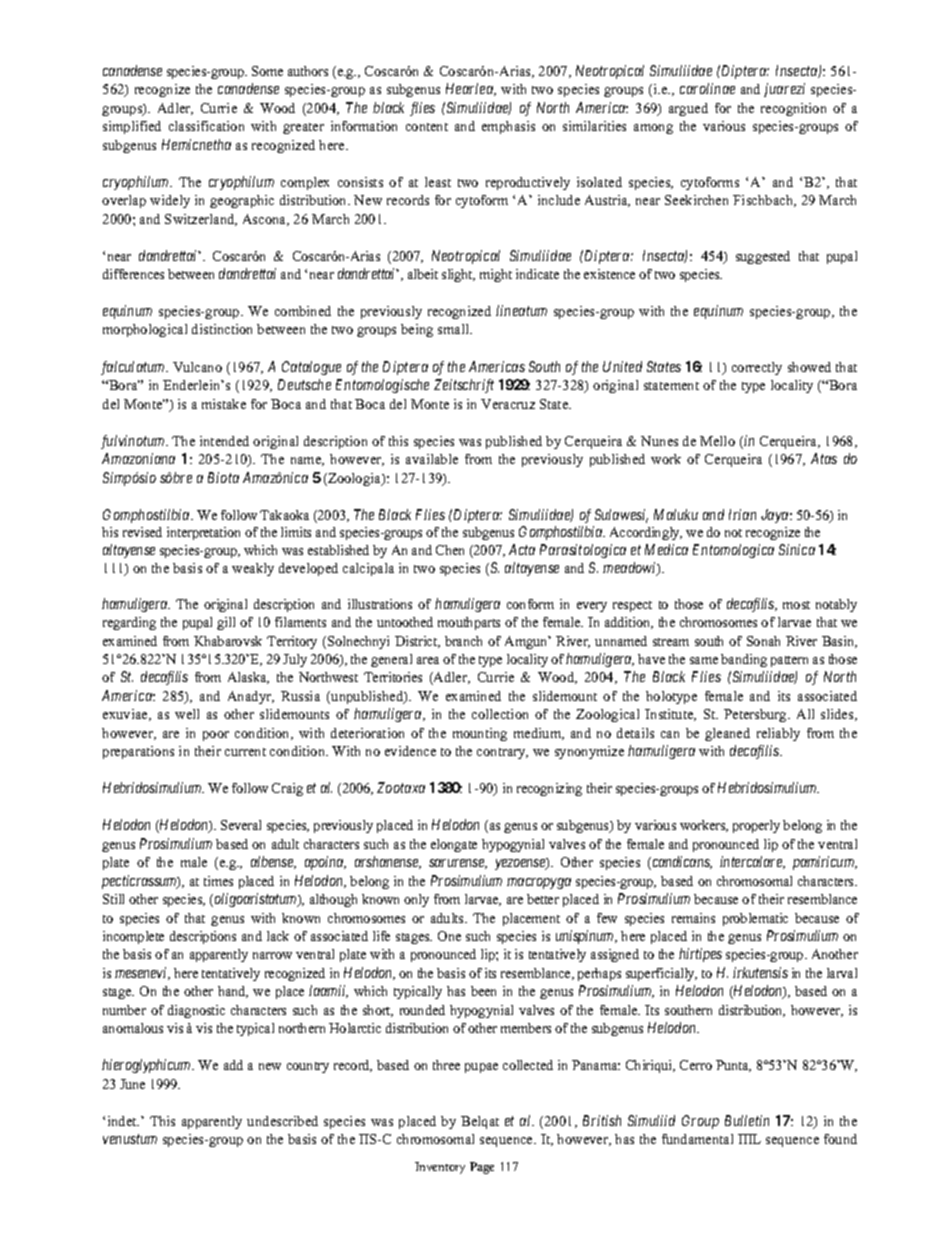 Image resolution: width=952 pixels, height=1233 pixels. What do you see at coordinates (482, 1168) in the screenshot?
I see `Page` at bounding box center [482, 1168].
